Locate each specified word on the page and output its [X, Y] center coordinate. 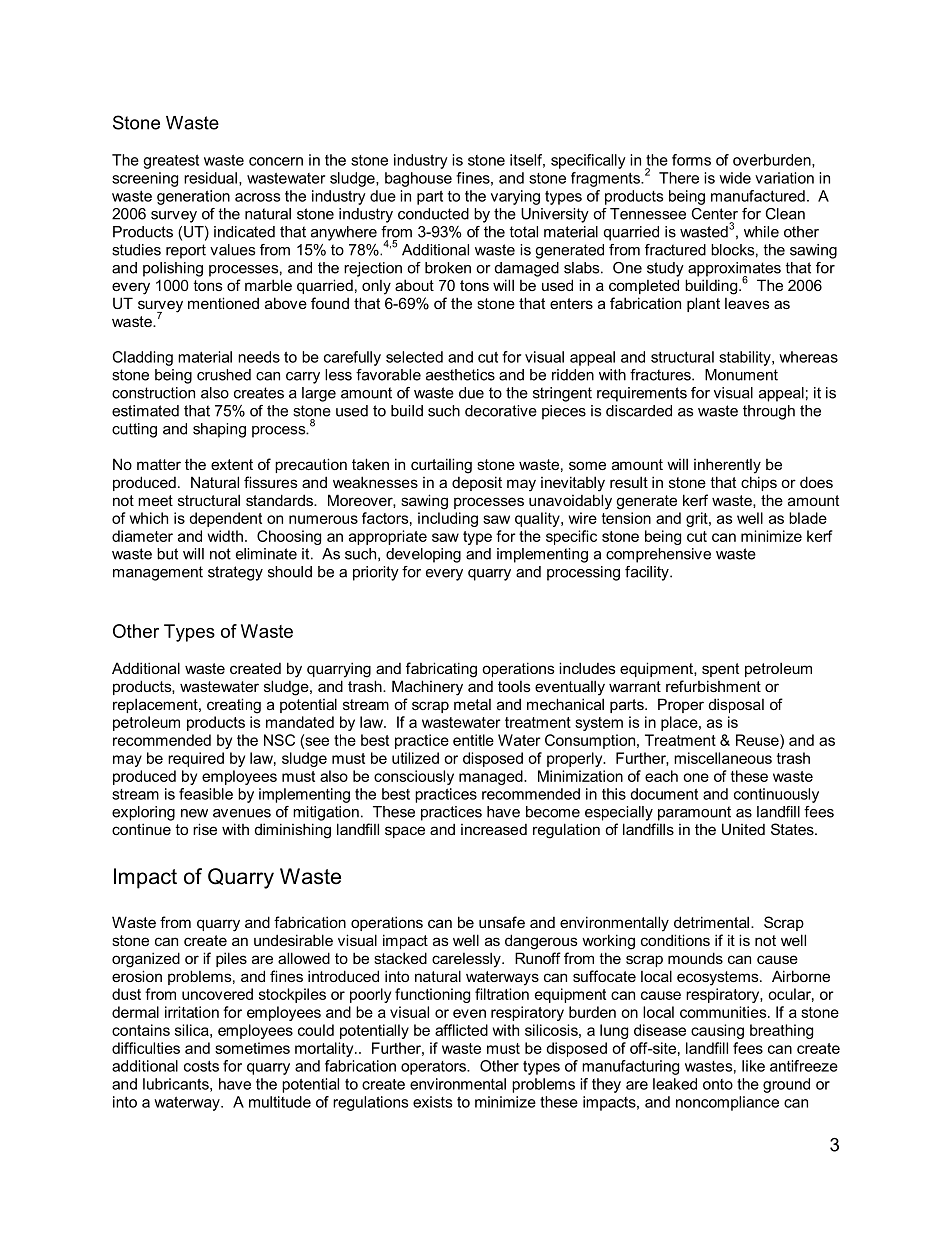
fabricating [441, 670]
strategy [235, 573]
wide [735, 178]
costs [201, 1066]
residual [210, 178]
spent [720, 670]
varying [515, 197]
